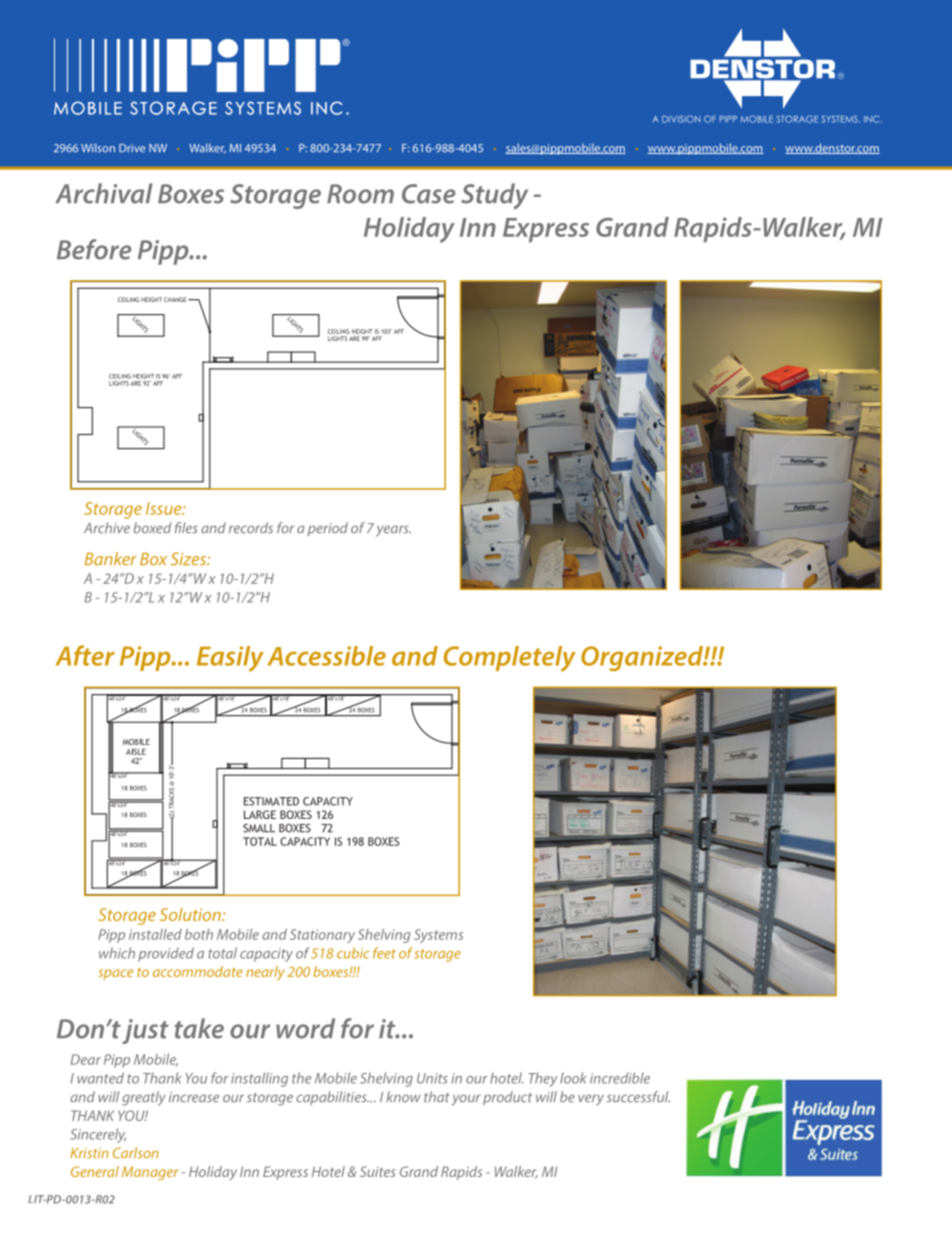 This document has width=952, height=1233. What do you see at coordinates (494, 196) in the document?
I see `Study` at bounding box center [494, 196].
